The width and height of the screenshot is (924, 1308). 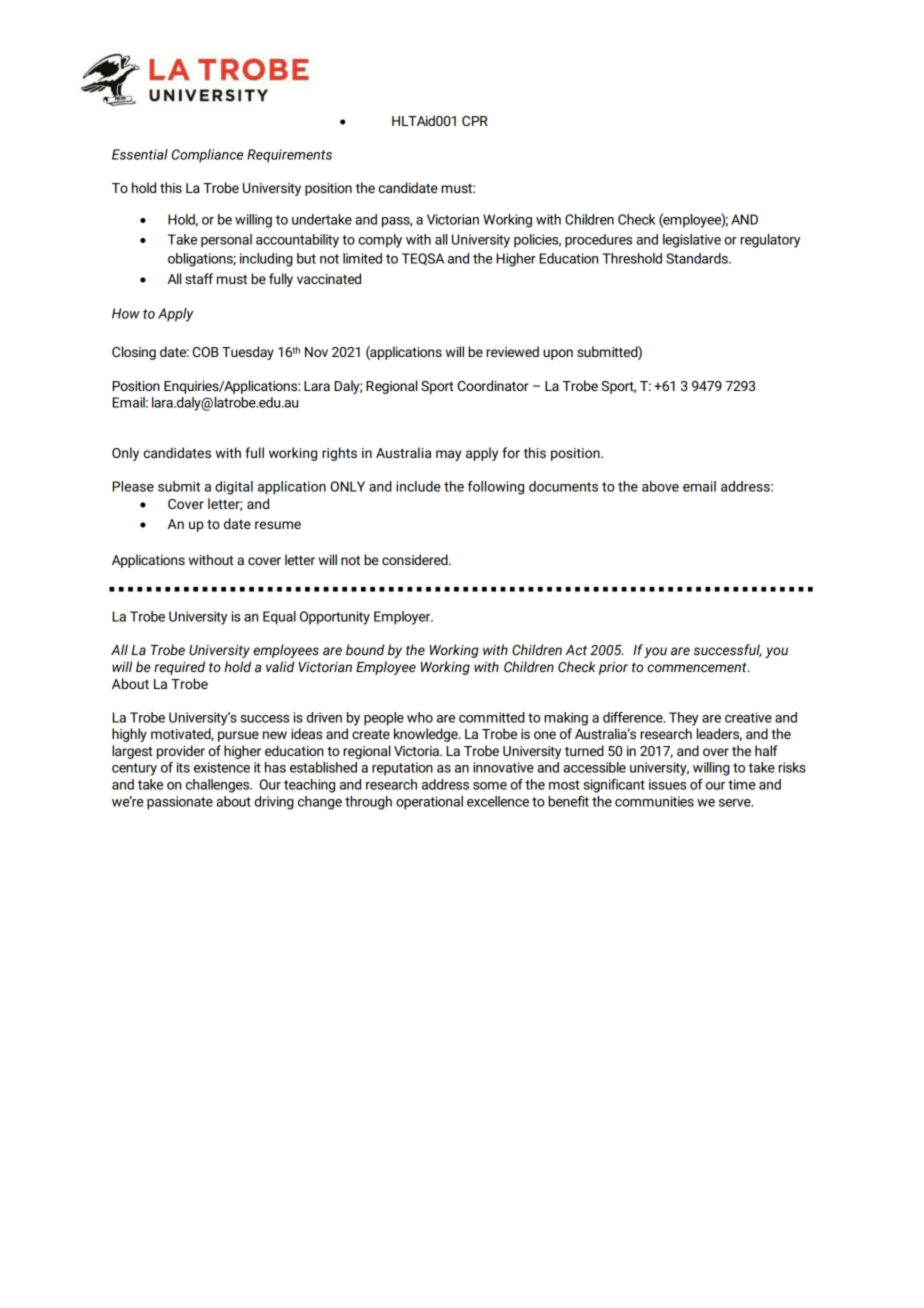 What do you see at coordinates (692, 241) in the screenshot?
I see `legislative` at bounding box center [692, 241].
